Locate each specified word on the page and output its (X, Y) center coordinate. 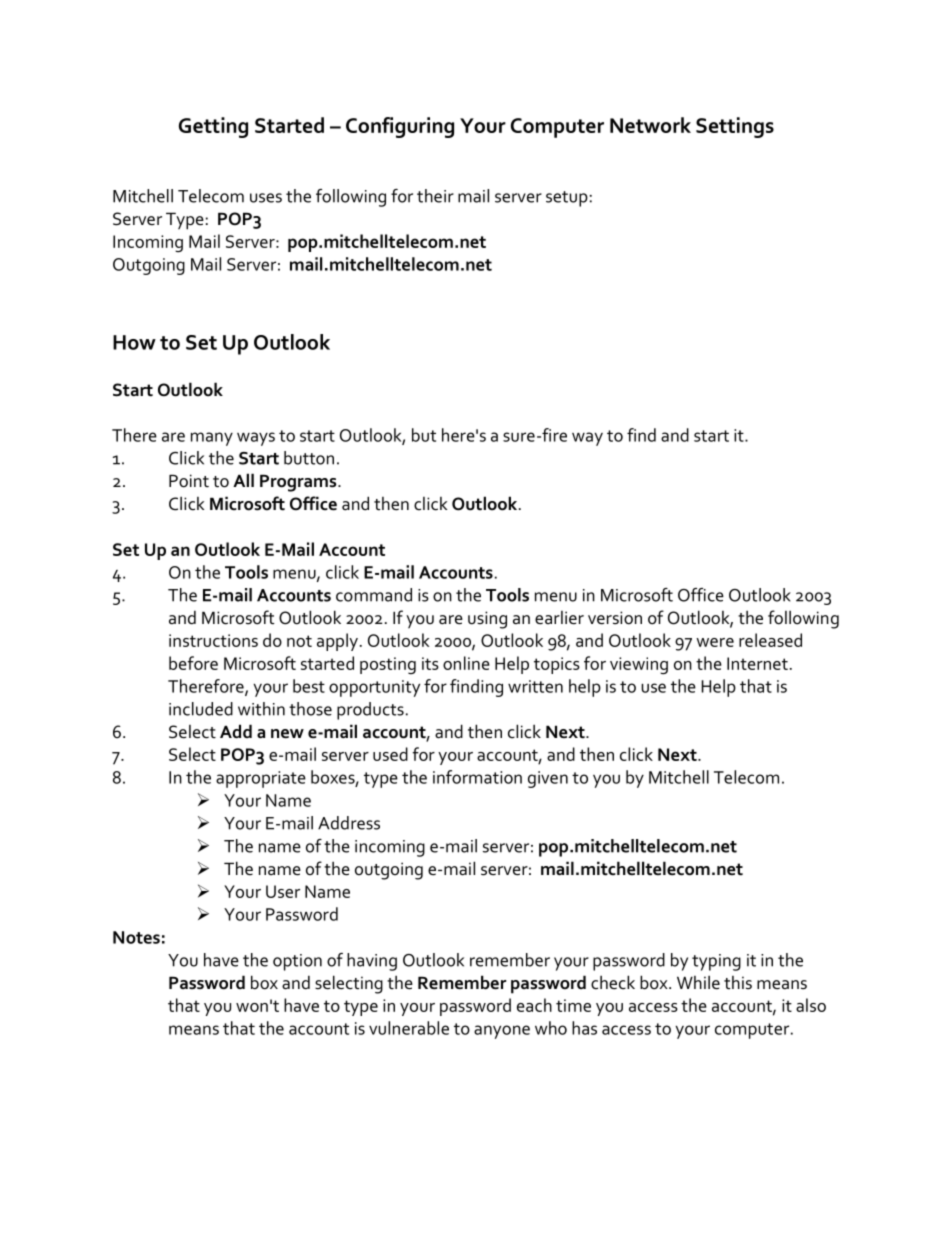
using (487, 620)
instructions (213, 640)
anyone (502, 1032)
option (297, 962)
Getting (213, 127)
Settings (735, 127)
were (715, 642)
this (738, 983)
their (435, 196)
